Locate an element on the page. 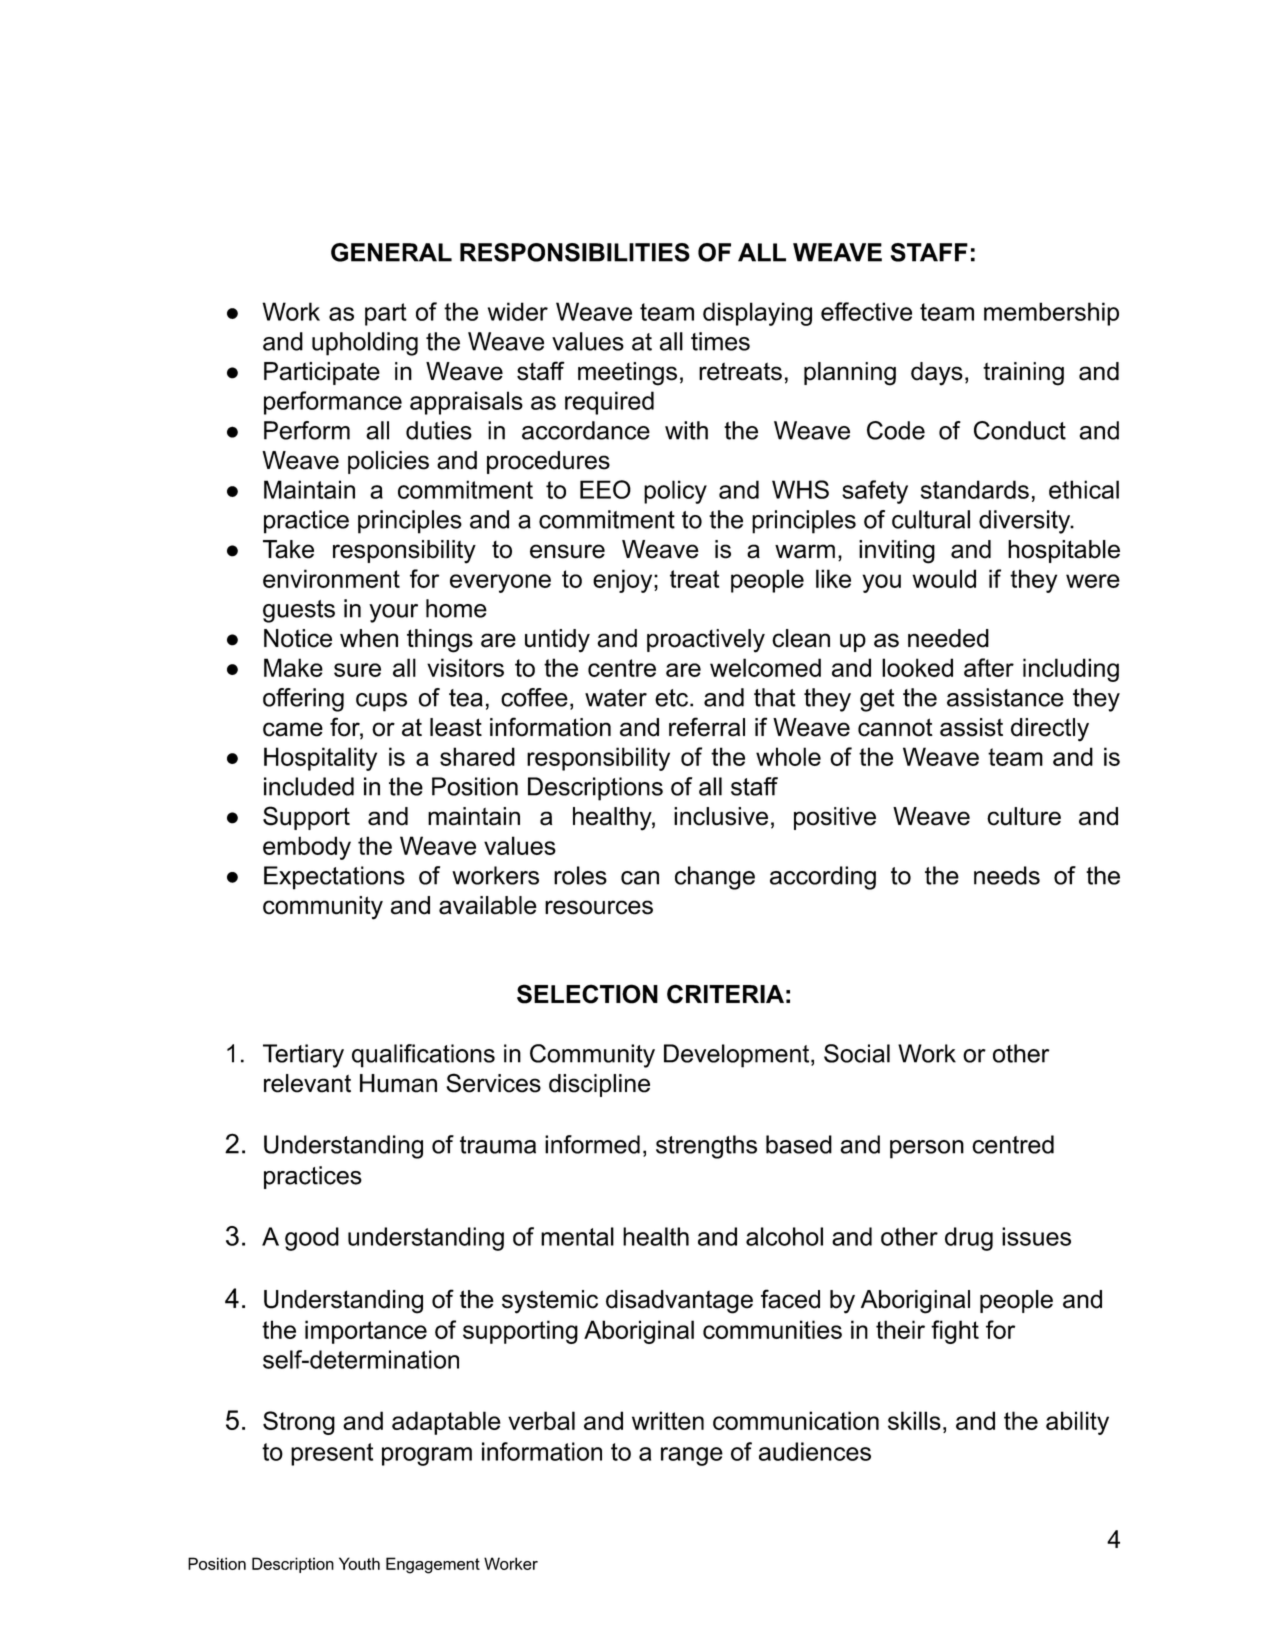 The image size is (1274, 1649). your is located at coordinates (393, 613).
